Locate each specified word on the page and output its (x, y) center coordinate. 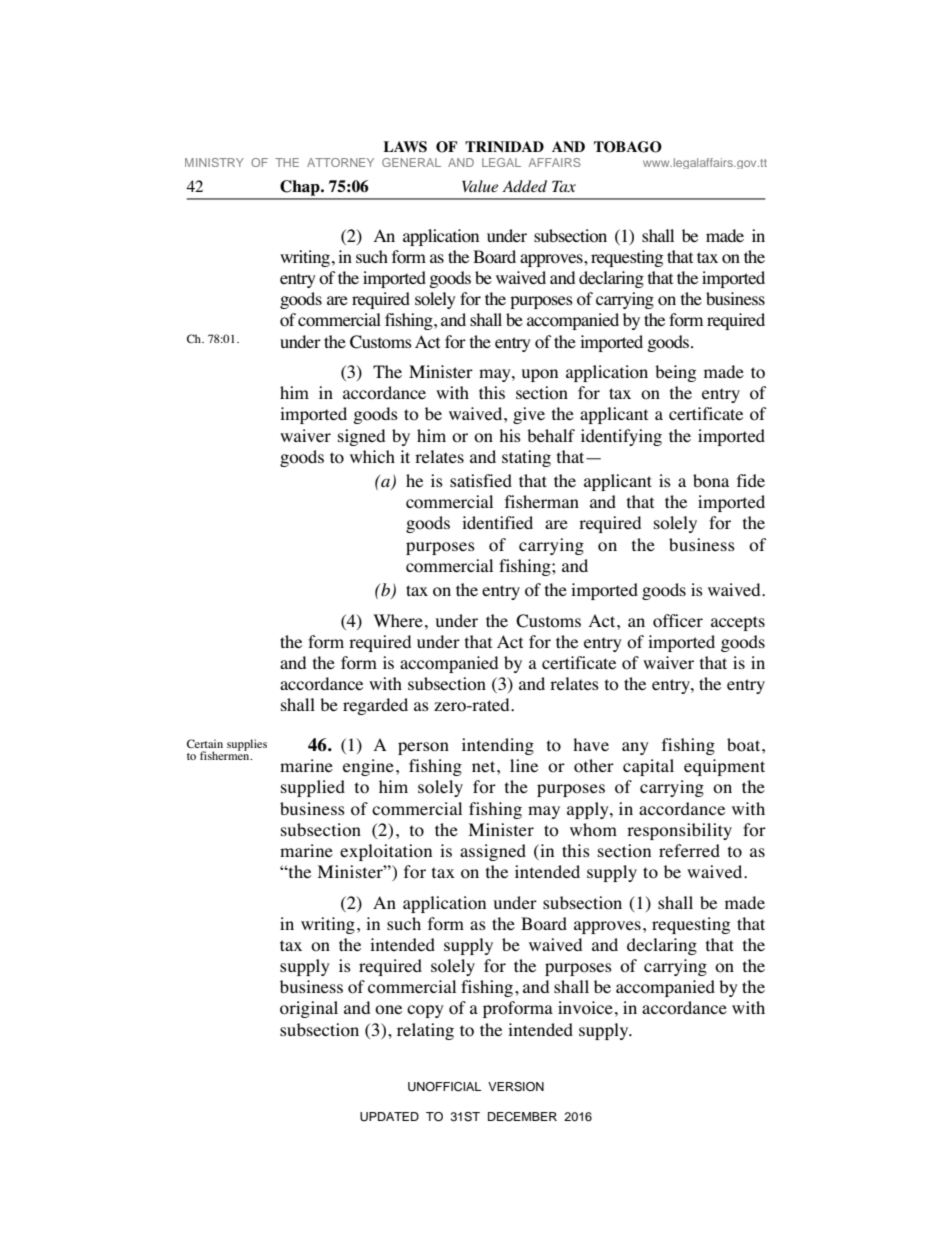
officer (678, 621)
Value (480, 186)
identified (497, 522)
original (309, 1009)
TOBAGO (628, 147)
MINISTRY (214, 162)
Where (398, 621)
